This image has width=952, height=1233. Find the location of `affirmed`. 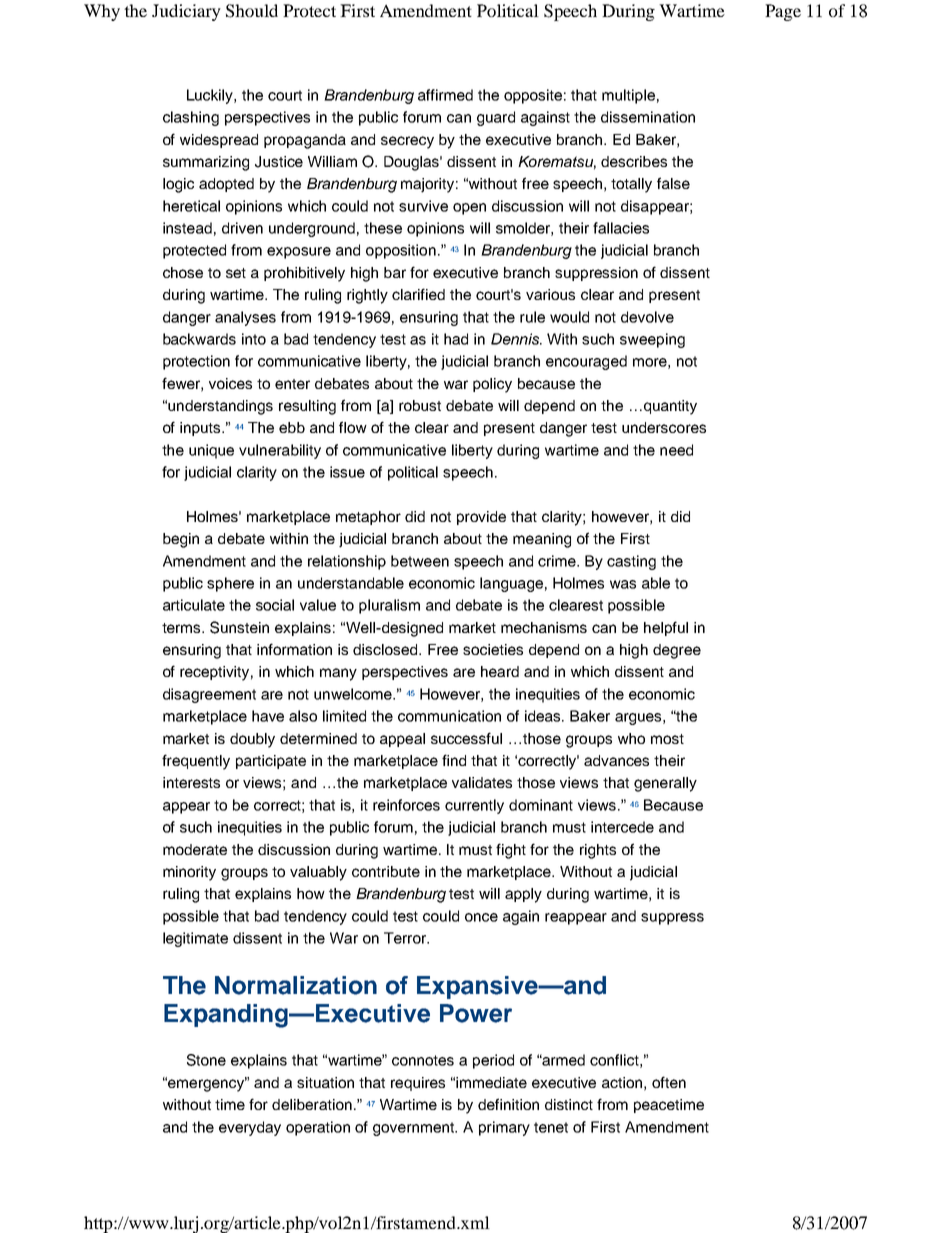

affirmed is located at coordinates (445, 95).
